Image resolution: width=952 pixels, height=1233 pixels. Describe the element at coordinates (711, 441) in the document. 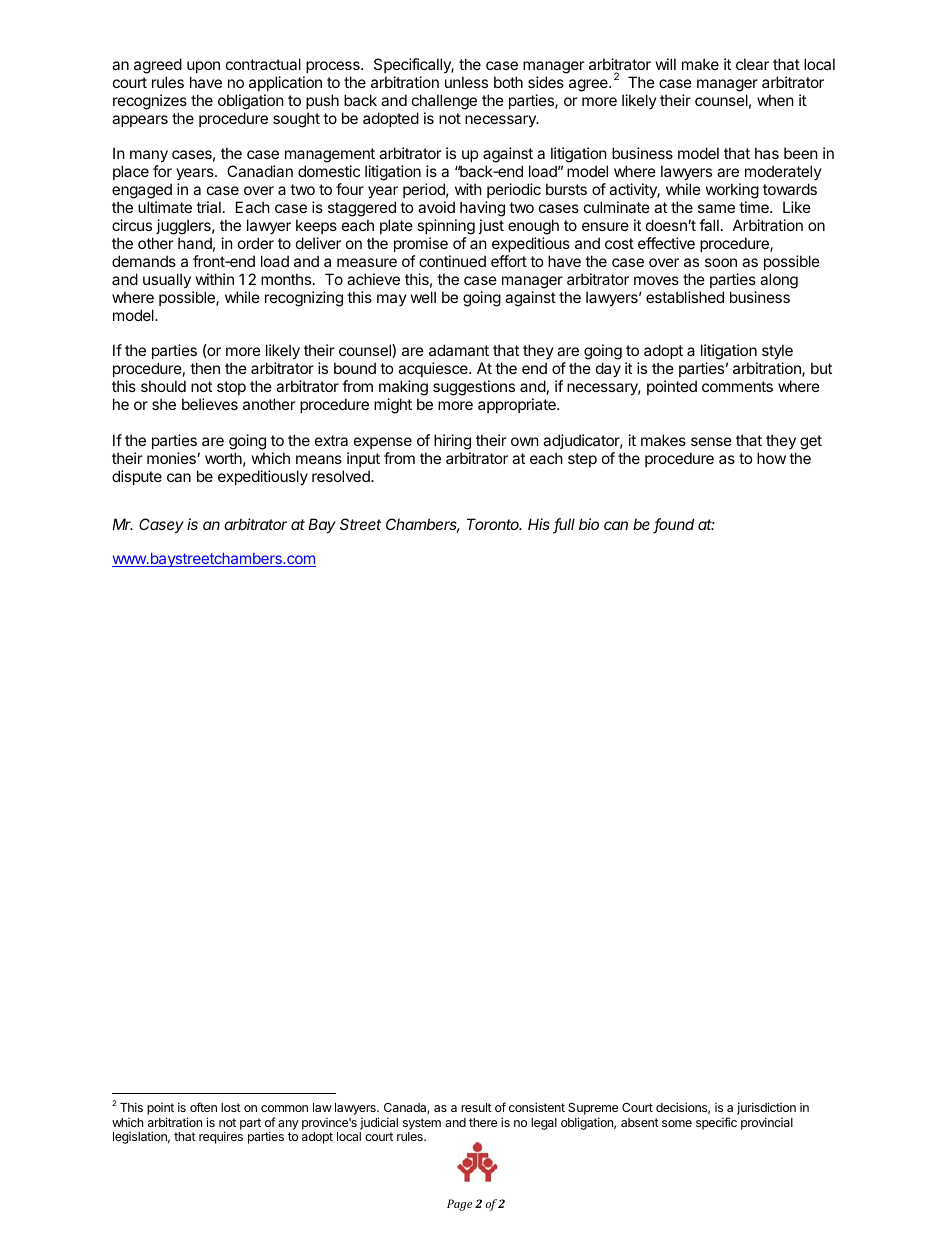

I see `sense` at that location.
